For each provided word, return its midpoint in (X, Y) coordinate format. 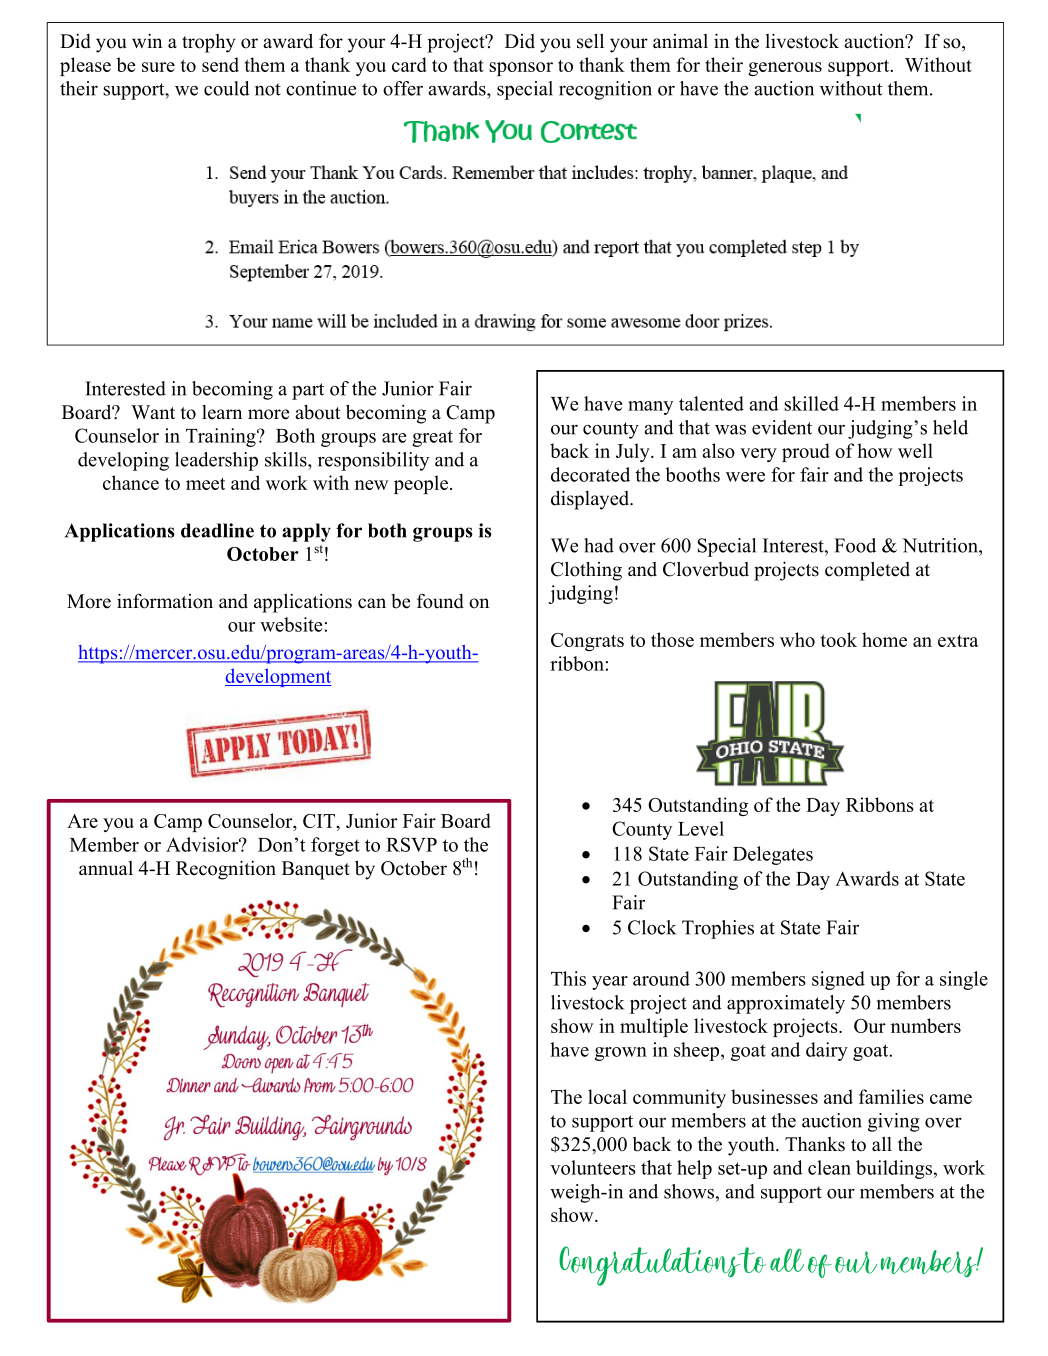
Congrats (587, 642)
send (220, 64)
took (839, 639)
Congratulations (651, 1266)
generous (785, 69)
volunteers (592, 1167)
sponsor (521, 69)
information (165, 601)
